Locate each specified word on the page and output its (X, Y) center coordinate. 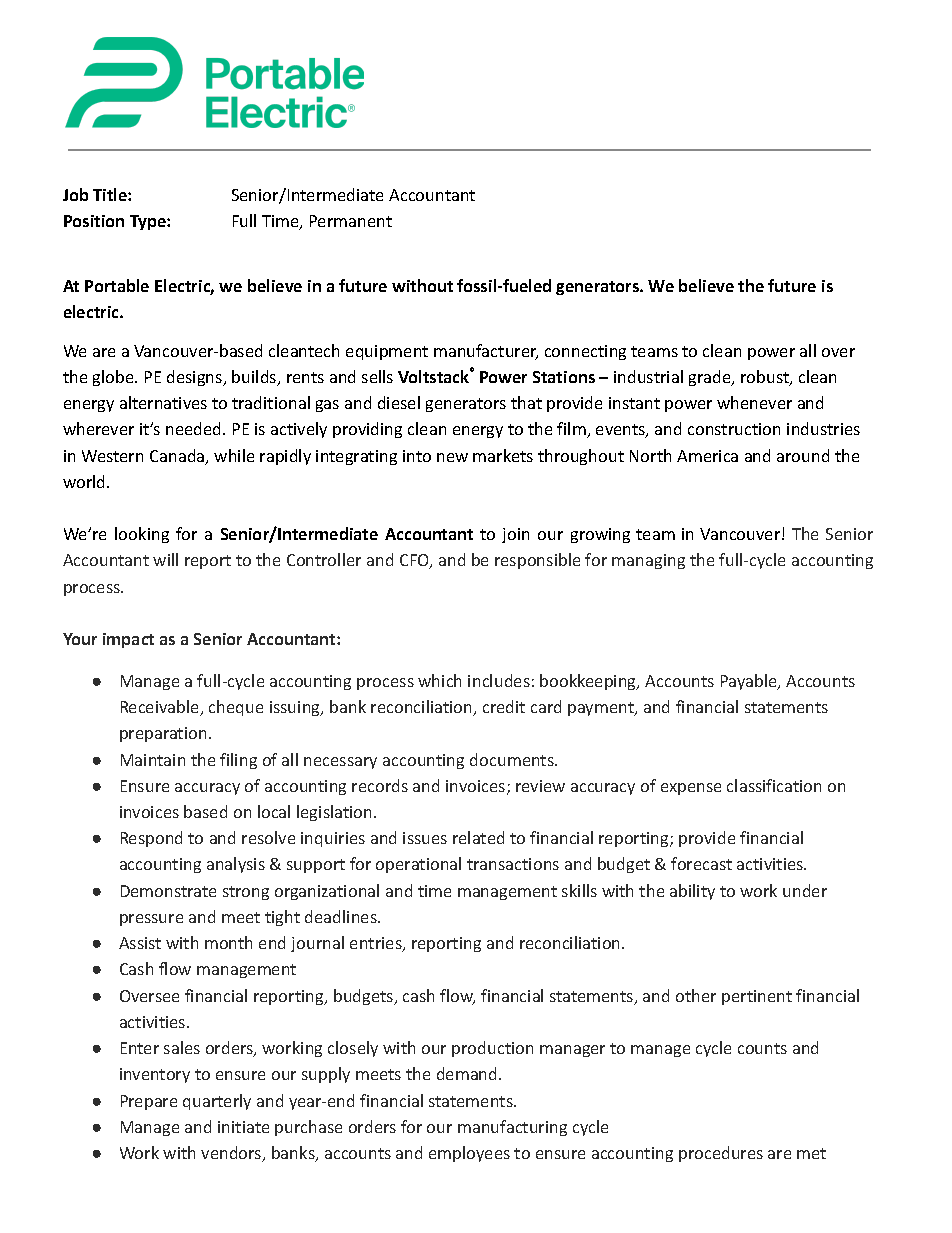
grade (711, 378)
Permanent (351, 221)
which (439, 680)
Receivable (161, 708)
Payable (750, 682)
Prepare (149, 1102)
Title (111, 194)
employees (469, 1154)
